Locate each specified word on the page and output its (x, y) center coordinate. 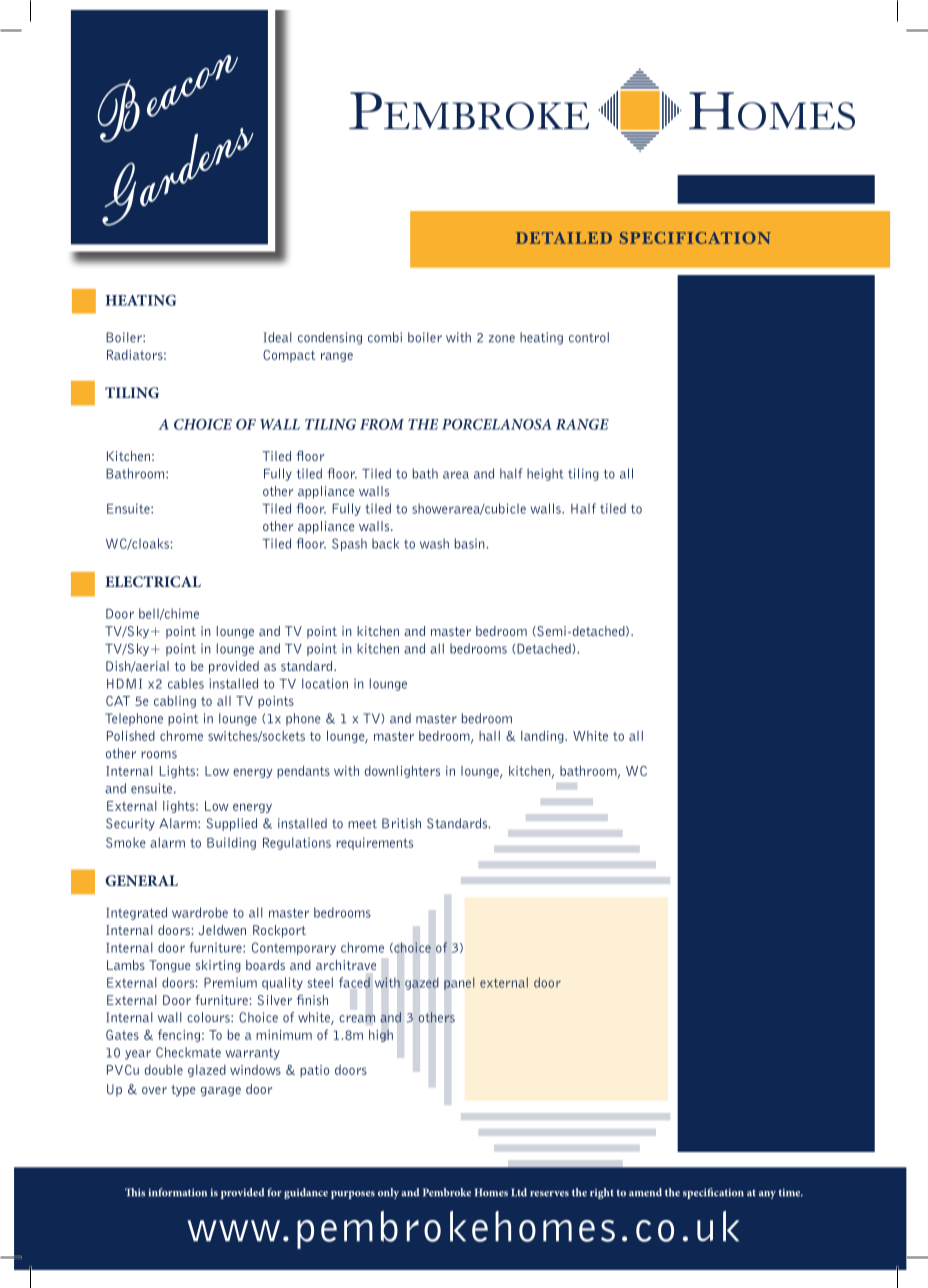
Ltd (519, 1192)
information (177, 1192)
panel (459, 983)
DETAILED (564, 238)
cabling (175, 701)
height (545, 474)
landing (543, 736)
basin (471, 543)
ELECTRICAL (153, 581)
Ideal (278, 337)
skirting (218, 966)
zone (502, 339)
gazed (422, 983)
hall (489, 736)
